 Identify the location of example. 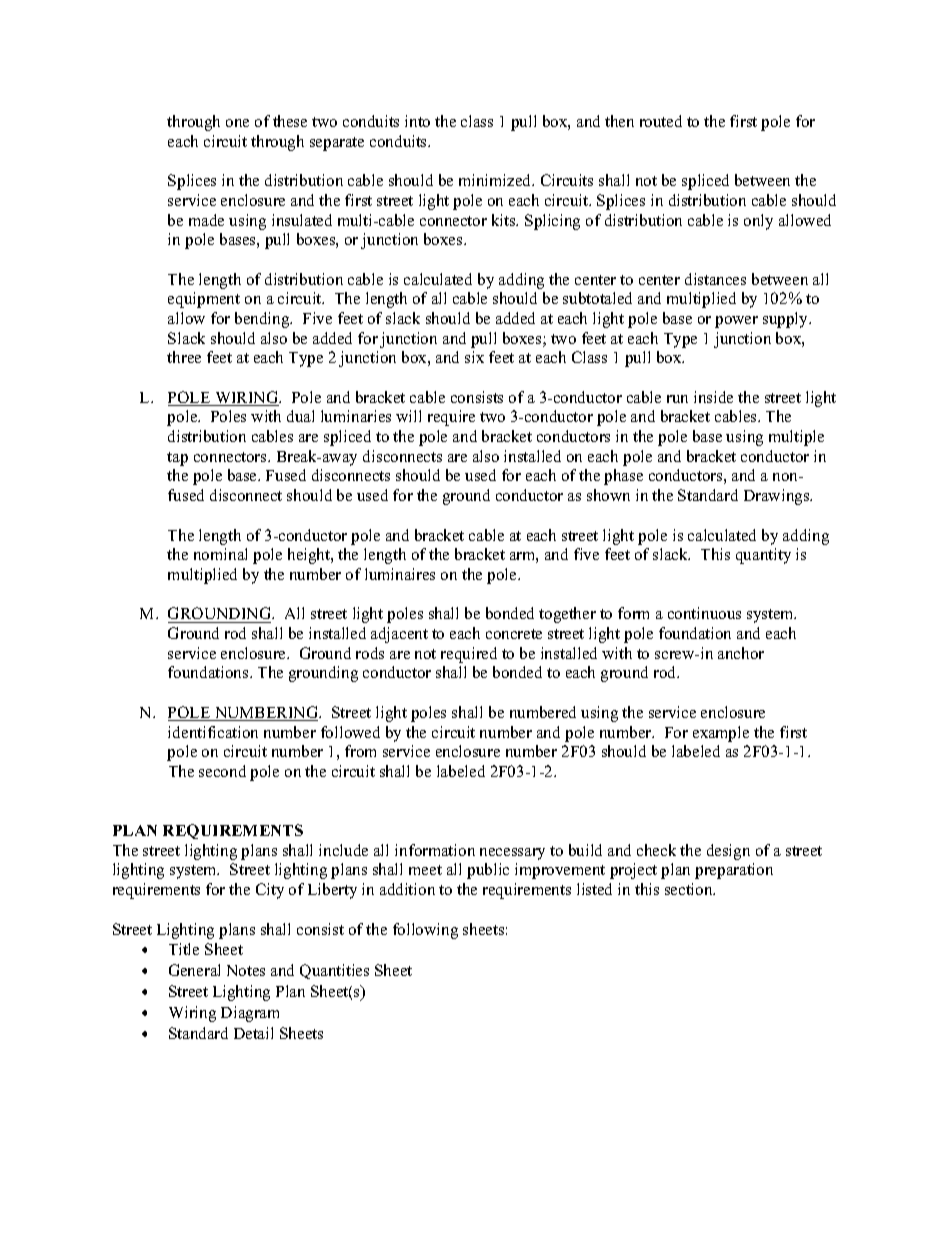
(721, 734).
